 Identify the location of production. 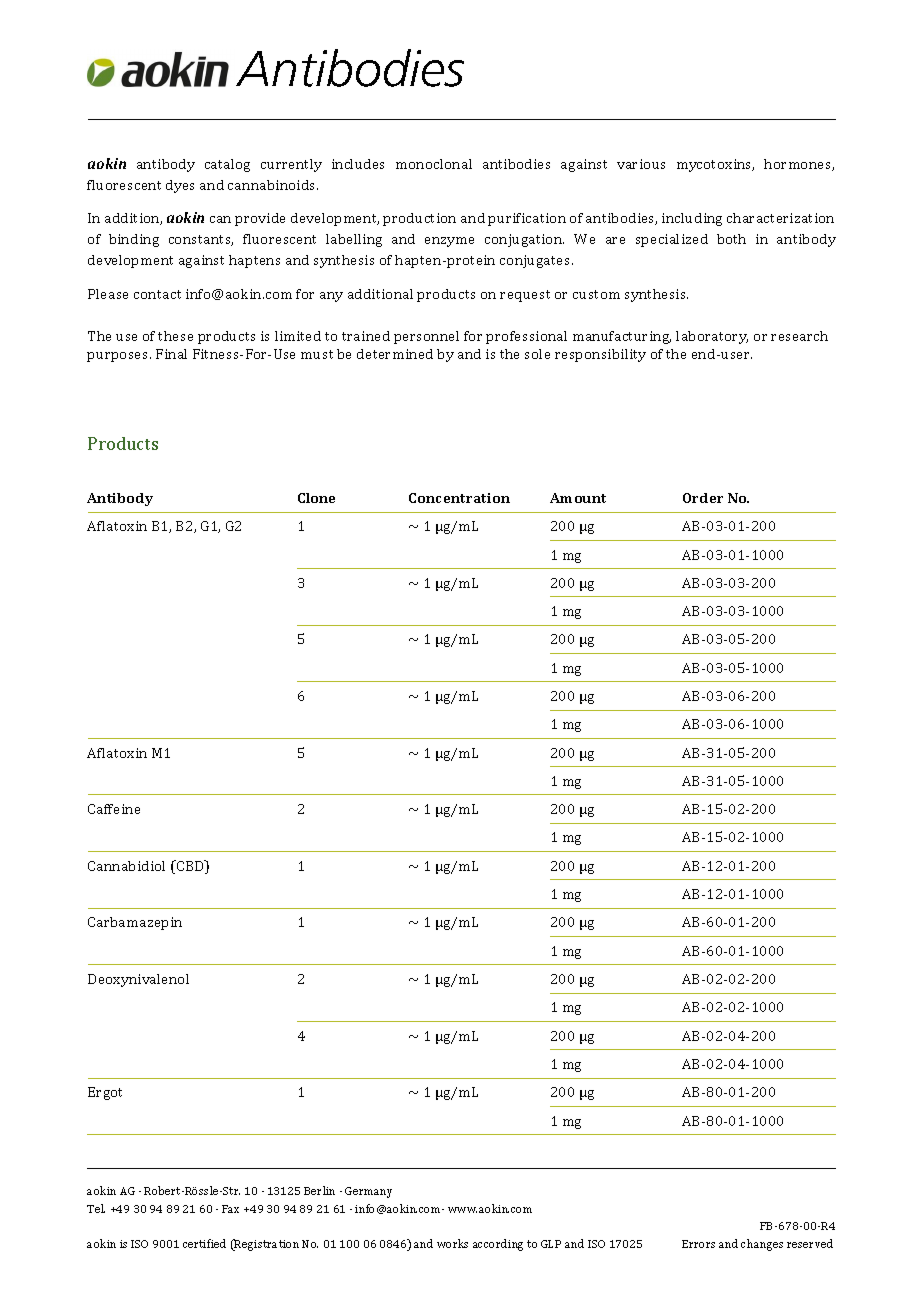
(419, 219).
